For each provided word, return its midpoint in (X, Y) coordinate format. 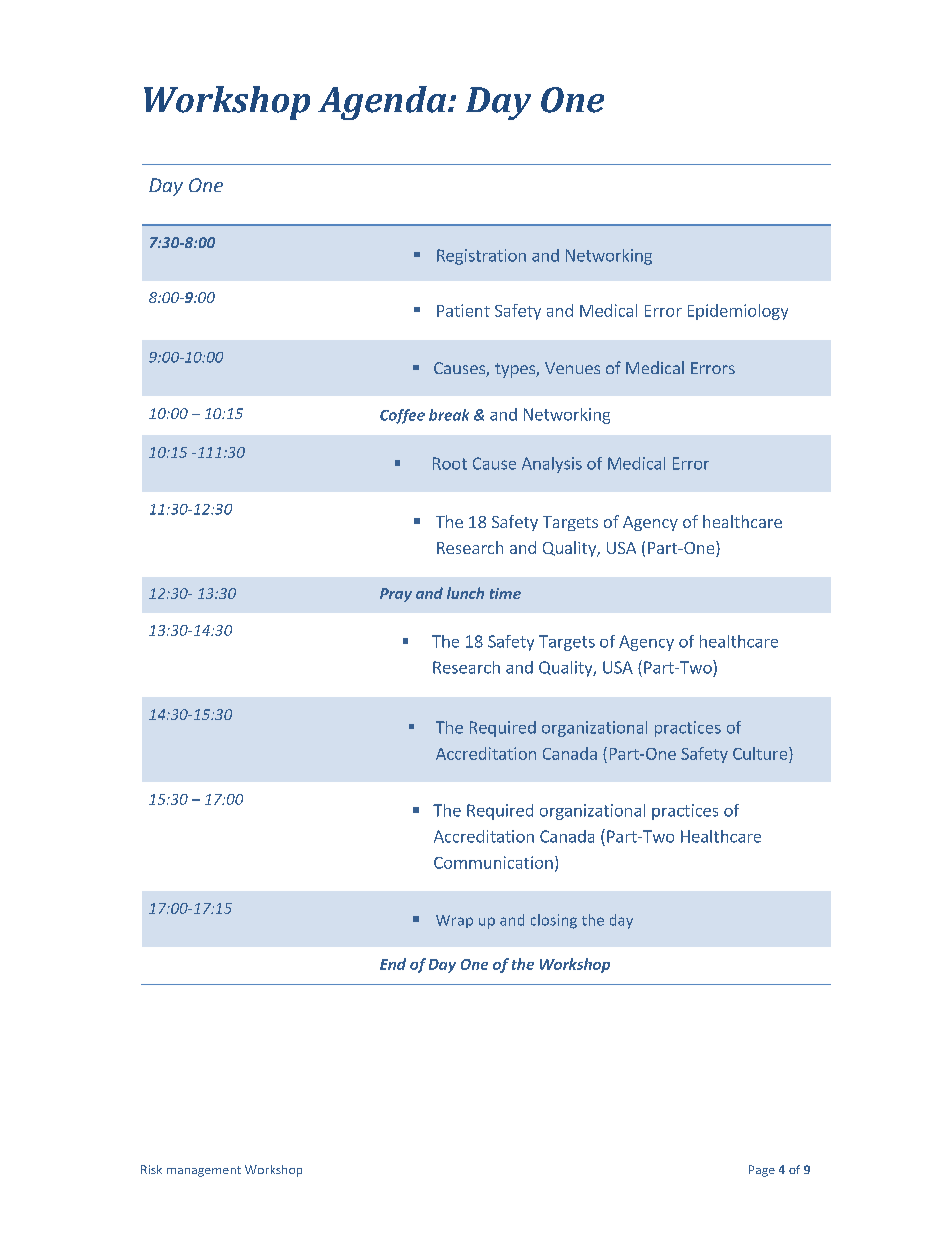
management (204, 1171)
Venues (572, 368)
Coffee (402, 416)
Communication (493, 862)
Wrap (454, 921)
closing (554, 921)
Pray (396, 595)
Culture (761, 753)
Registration (481, 257)
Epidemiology (738, 312)
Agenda (383, 103)
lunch (465, 593)
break (449, 415)
